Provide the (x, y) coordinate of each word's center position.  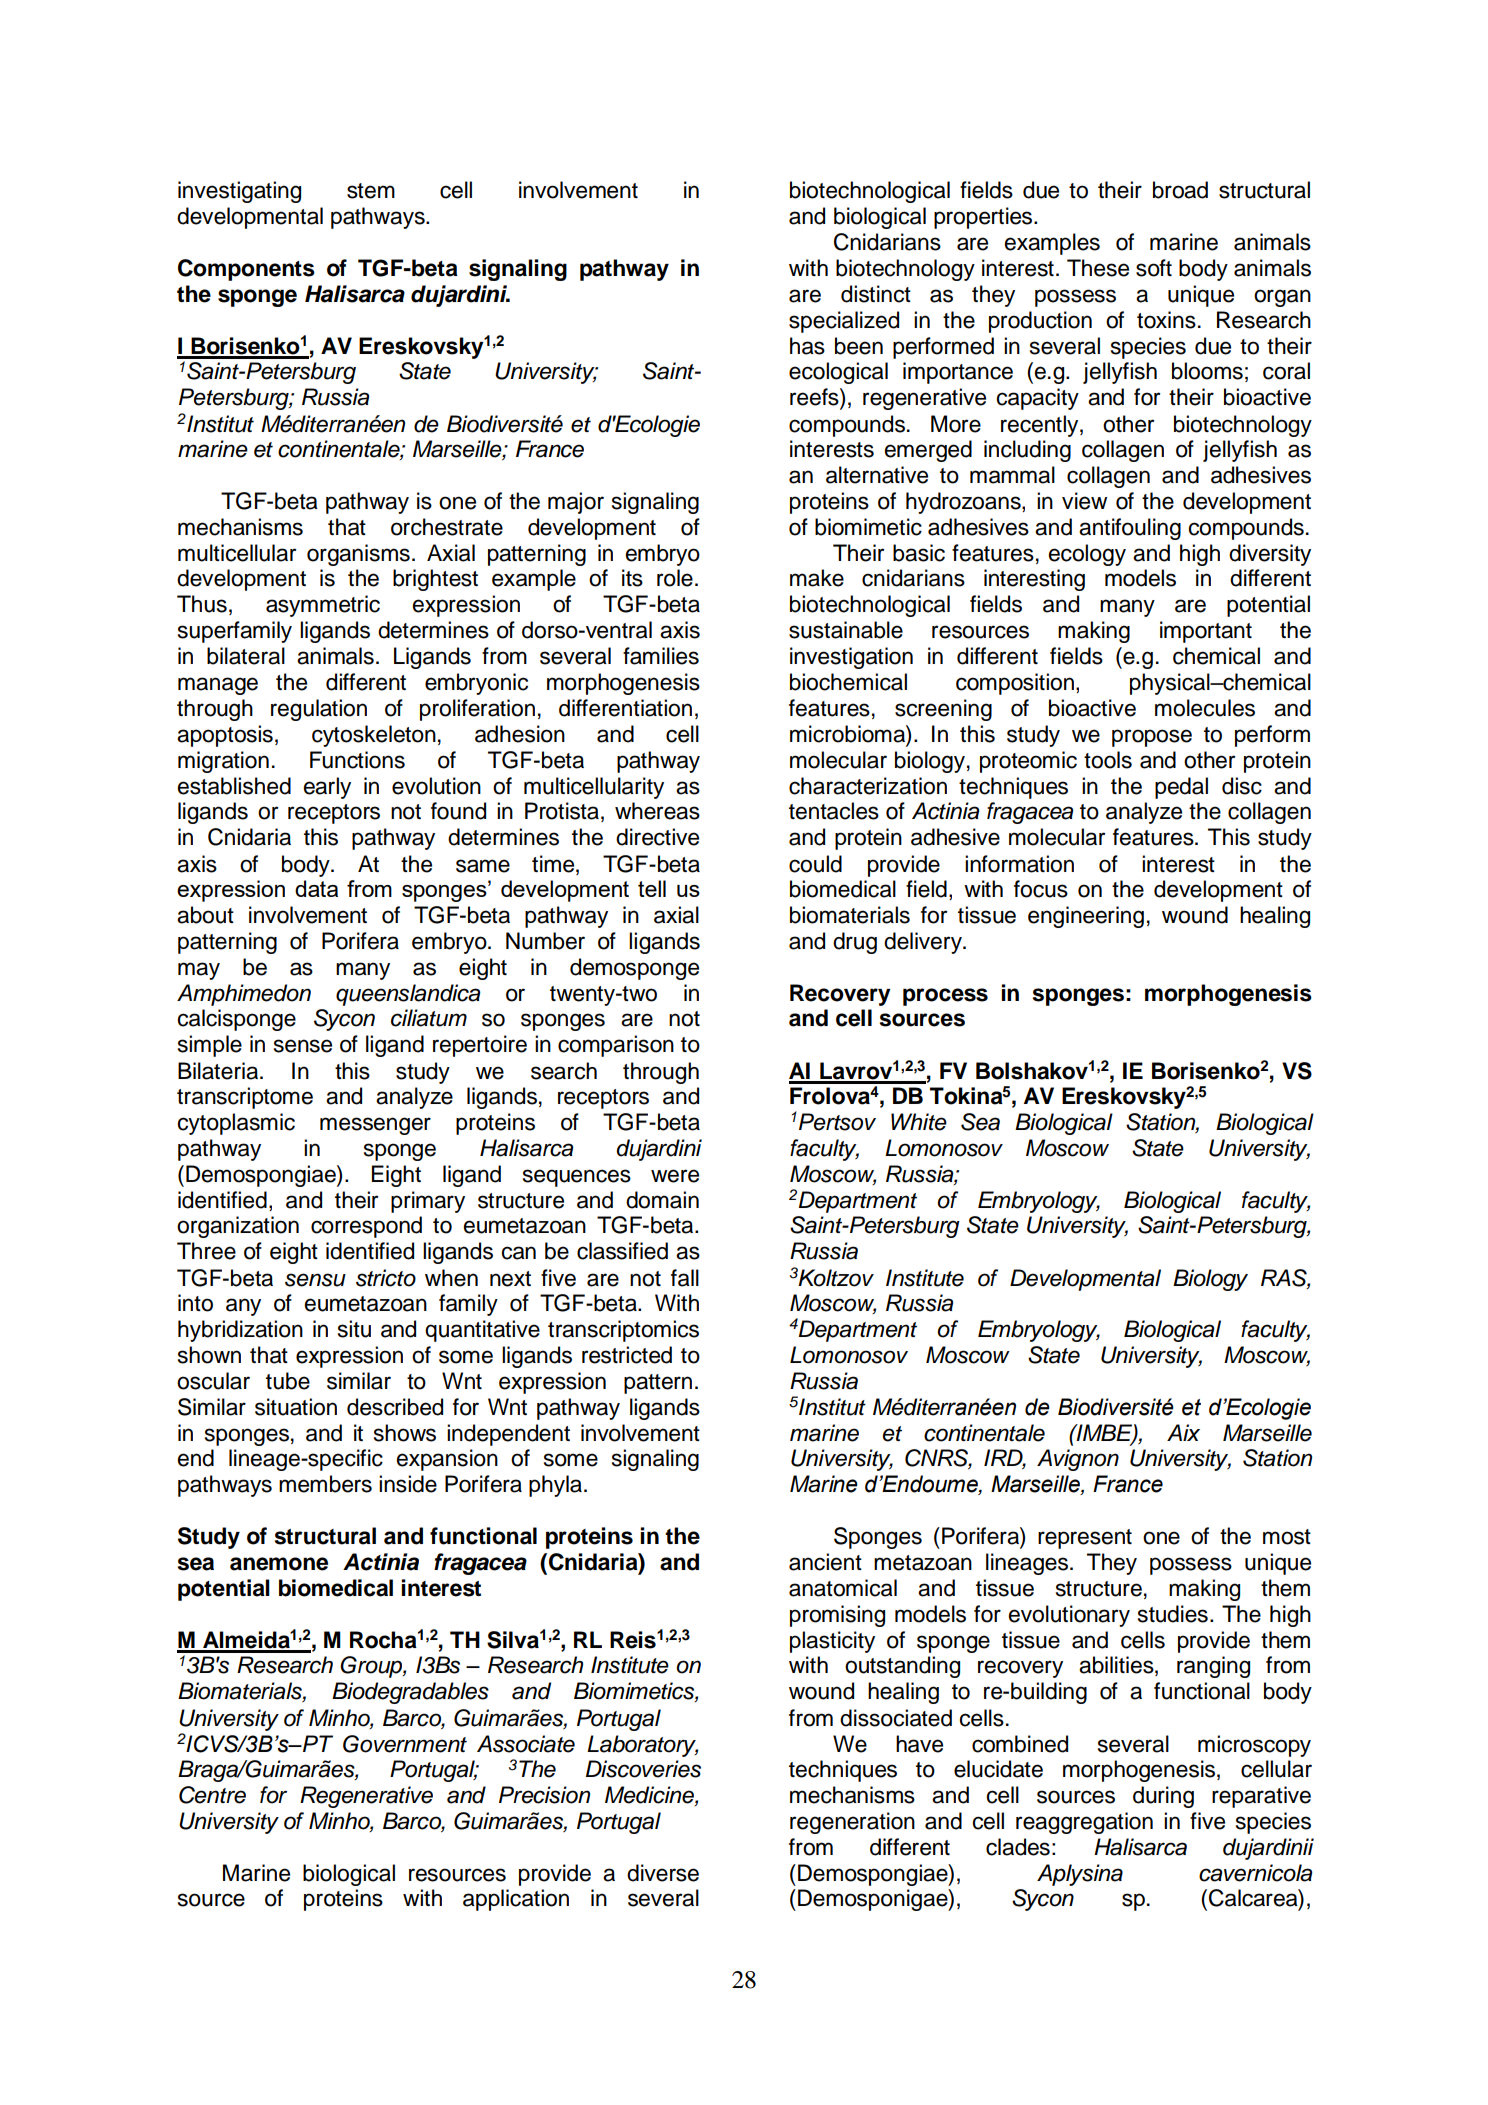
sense (303, 1046)
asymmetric (323, 606)
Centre (212, 1795)
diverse (663, 1873)
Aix (1183, 1432)
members (325, 1484)
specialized (844, 322)
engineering (1086, 917)
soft (1154, 268)
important (1206, 632)
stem (371, 191)
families (661, 656)
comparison (616, 1046)
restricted (627, 1355)
